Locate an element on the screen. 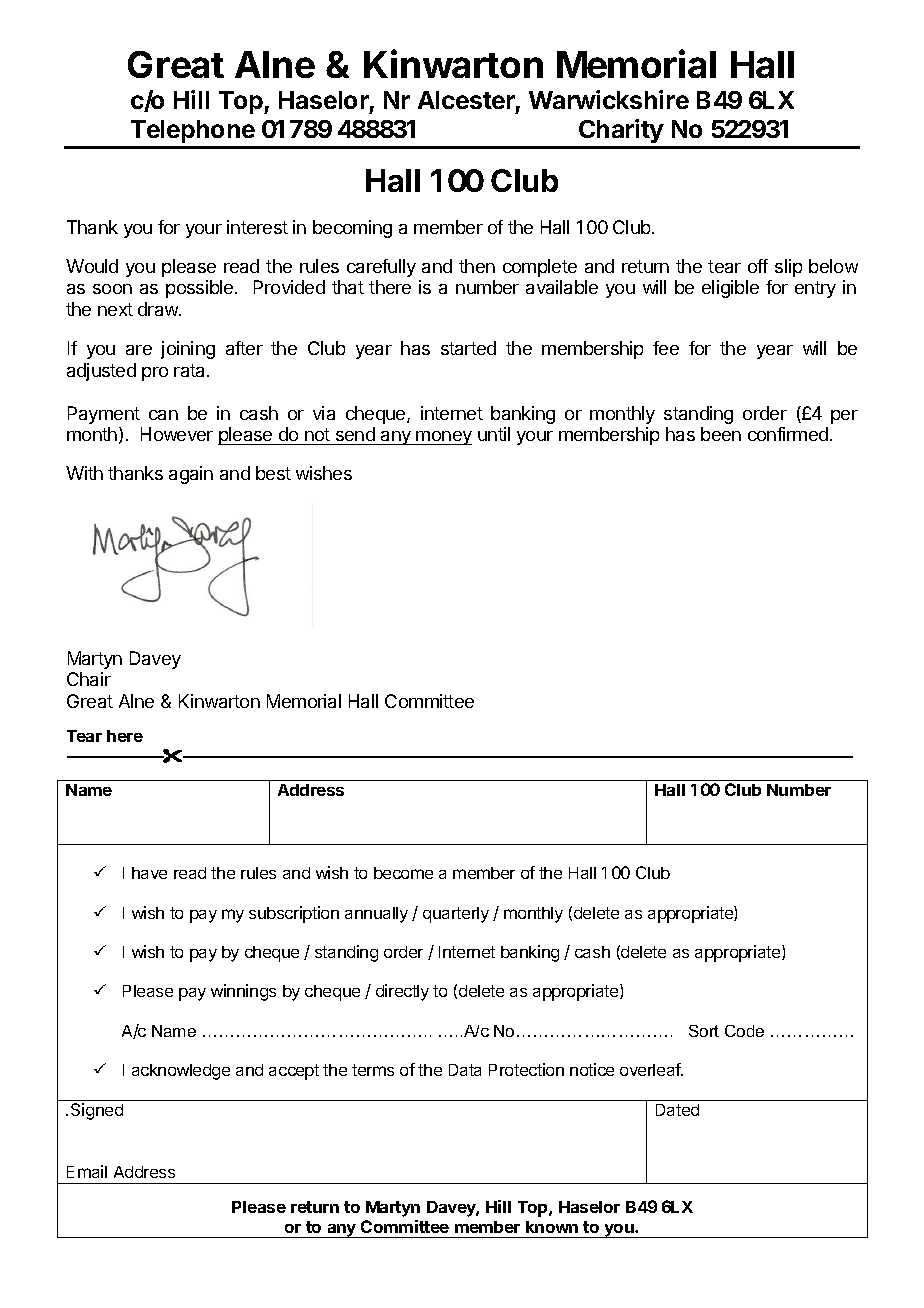  Chair is located at coordinates (89, 679).
